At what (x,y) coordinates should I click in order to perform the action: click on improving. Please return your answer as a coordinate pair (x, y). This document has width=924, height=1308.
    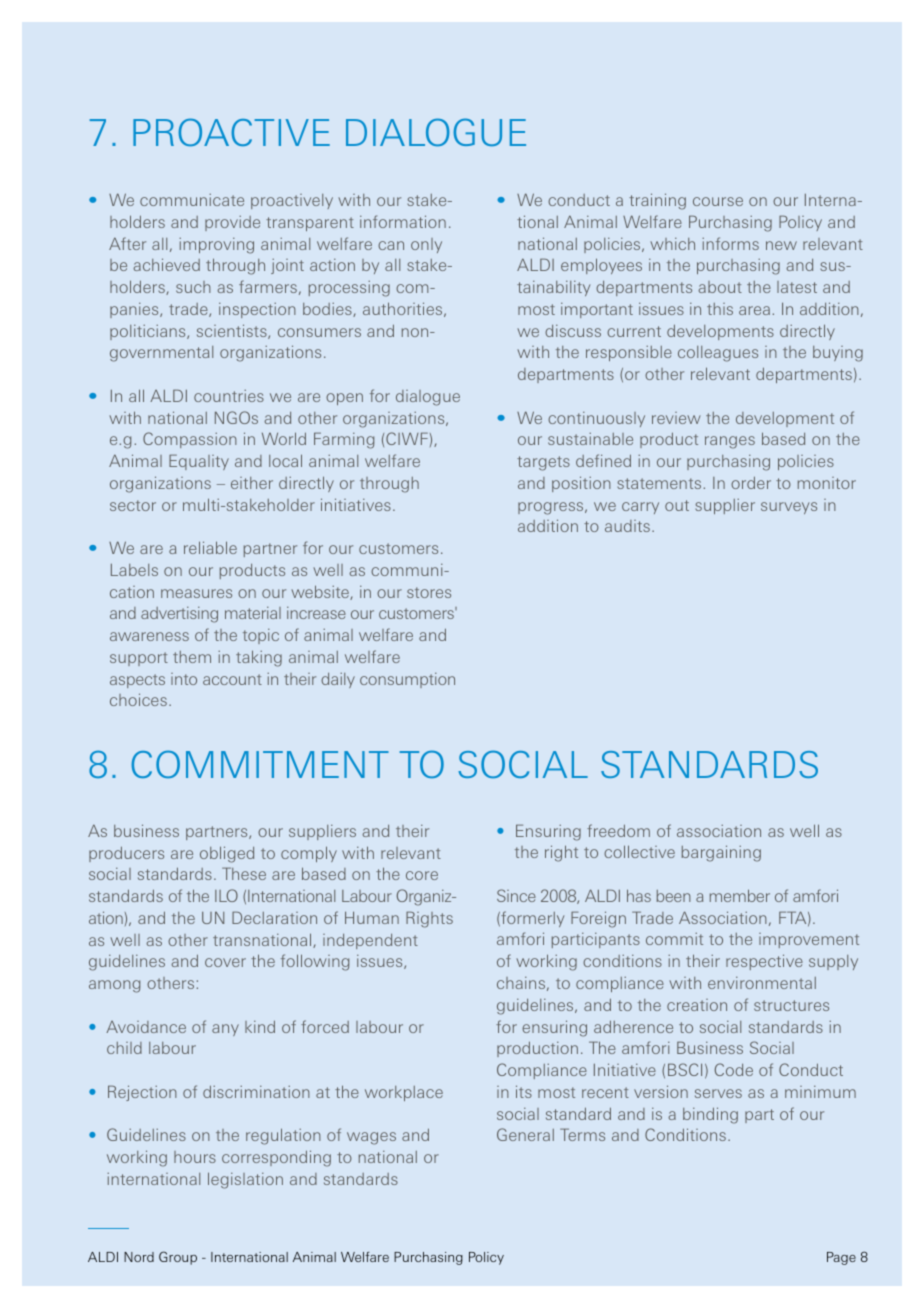
    Looking at the image, I should click on (216, 246).
